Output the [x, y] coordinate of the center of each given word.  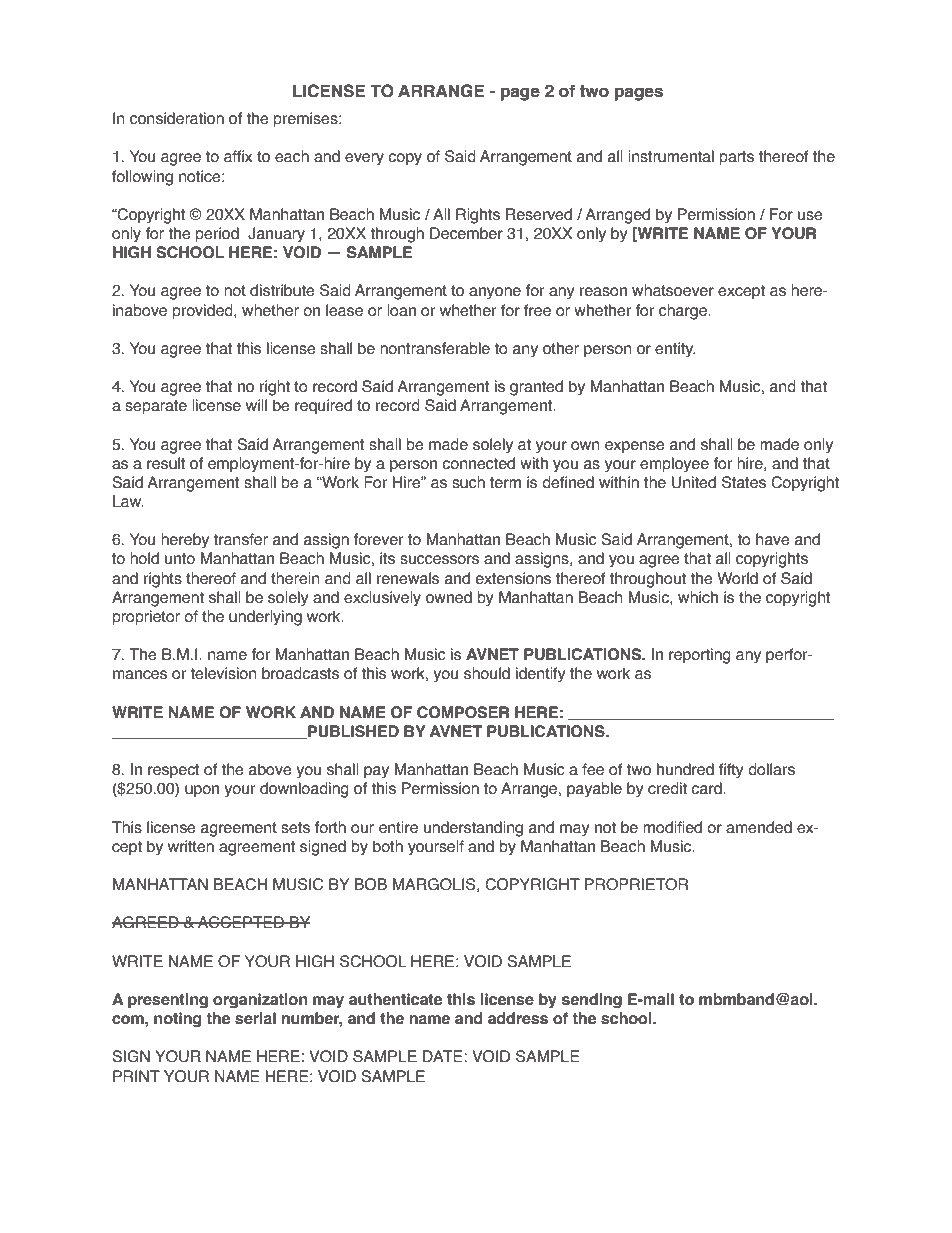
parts [737, 158]
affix [238, 156]
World [737, 578]
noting [177, 1020]
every [364, 159]
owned [449, 597]
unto [180, 559]
